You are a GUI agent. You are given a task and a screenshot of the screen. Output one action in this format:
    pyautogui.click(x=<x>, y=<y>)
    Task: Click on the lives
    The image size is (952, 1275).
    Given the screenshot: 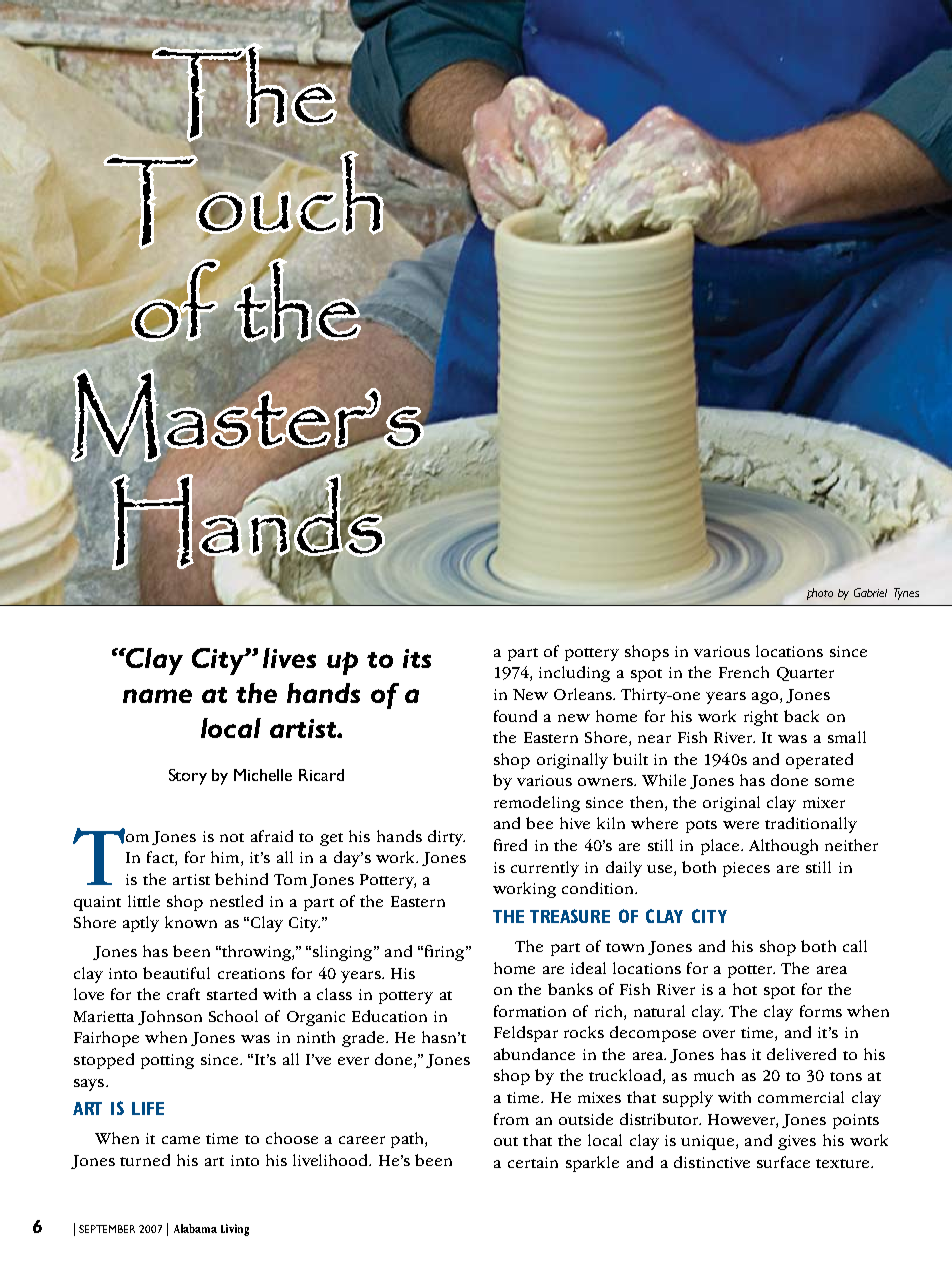 What is the action you would take?
    pyautogui.click(x=289, y=658)
